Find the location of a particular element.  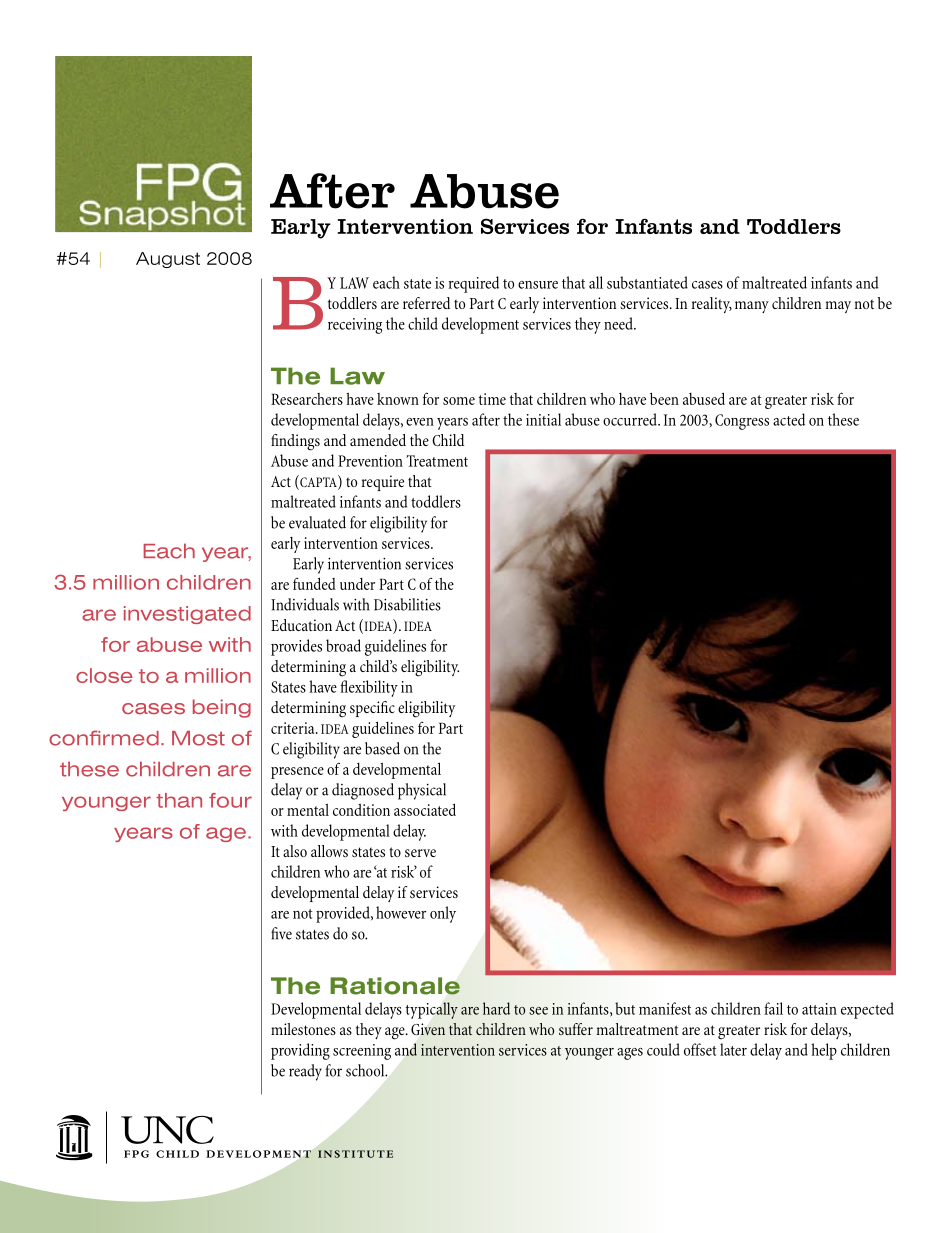

providing is located at coordinates (300, 1051).
